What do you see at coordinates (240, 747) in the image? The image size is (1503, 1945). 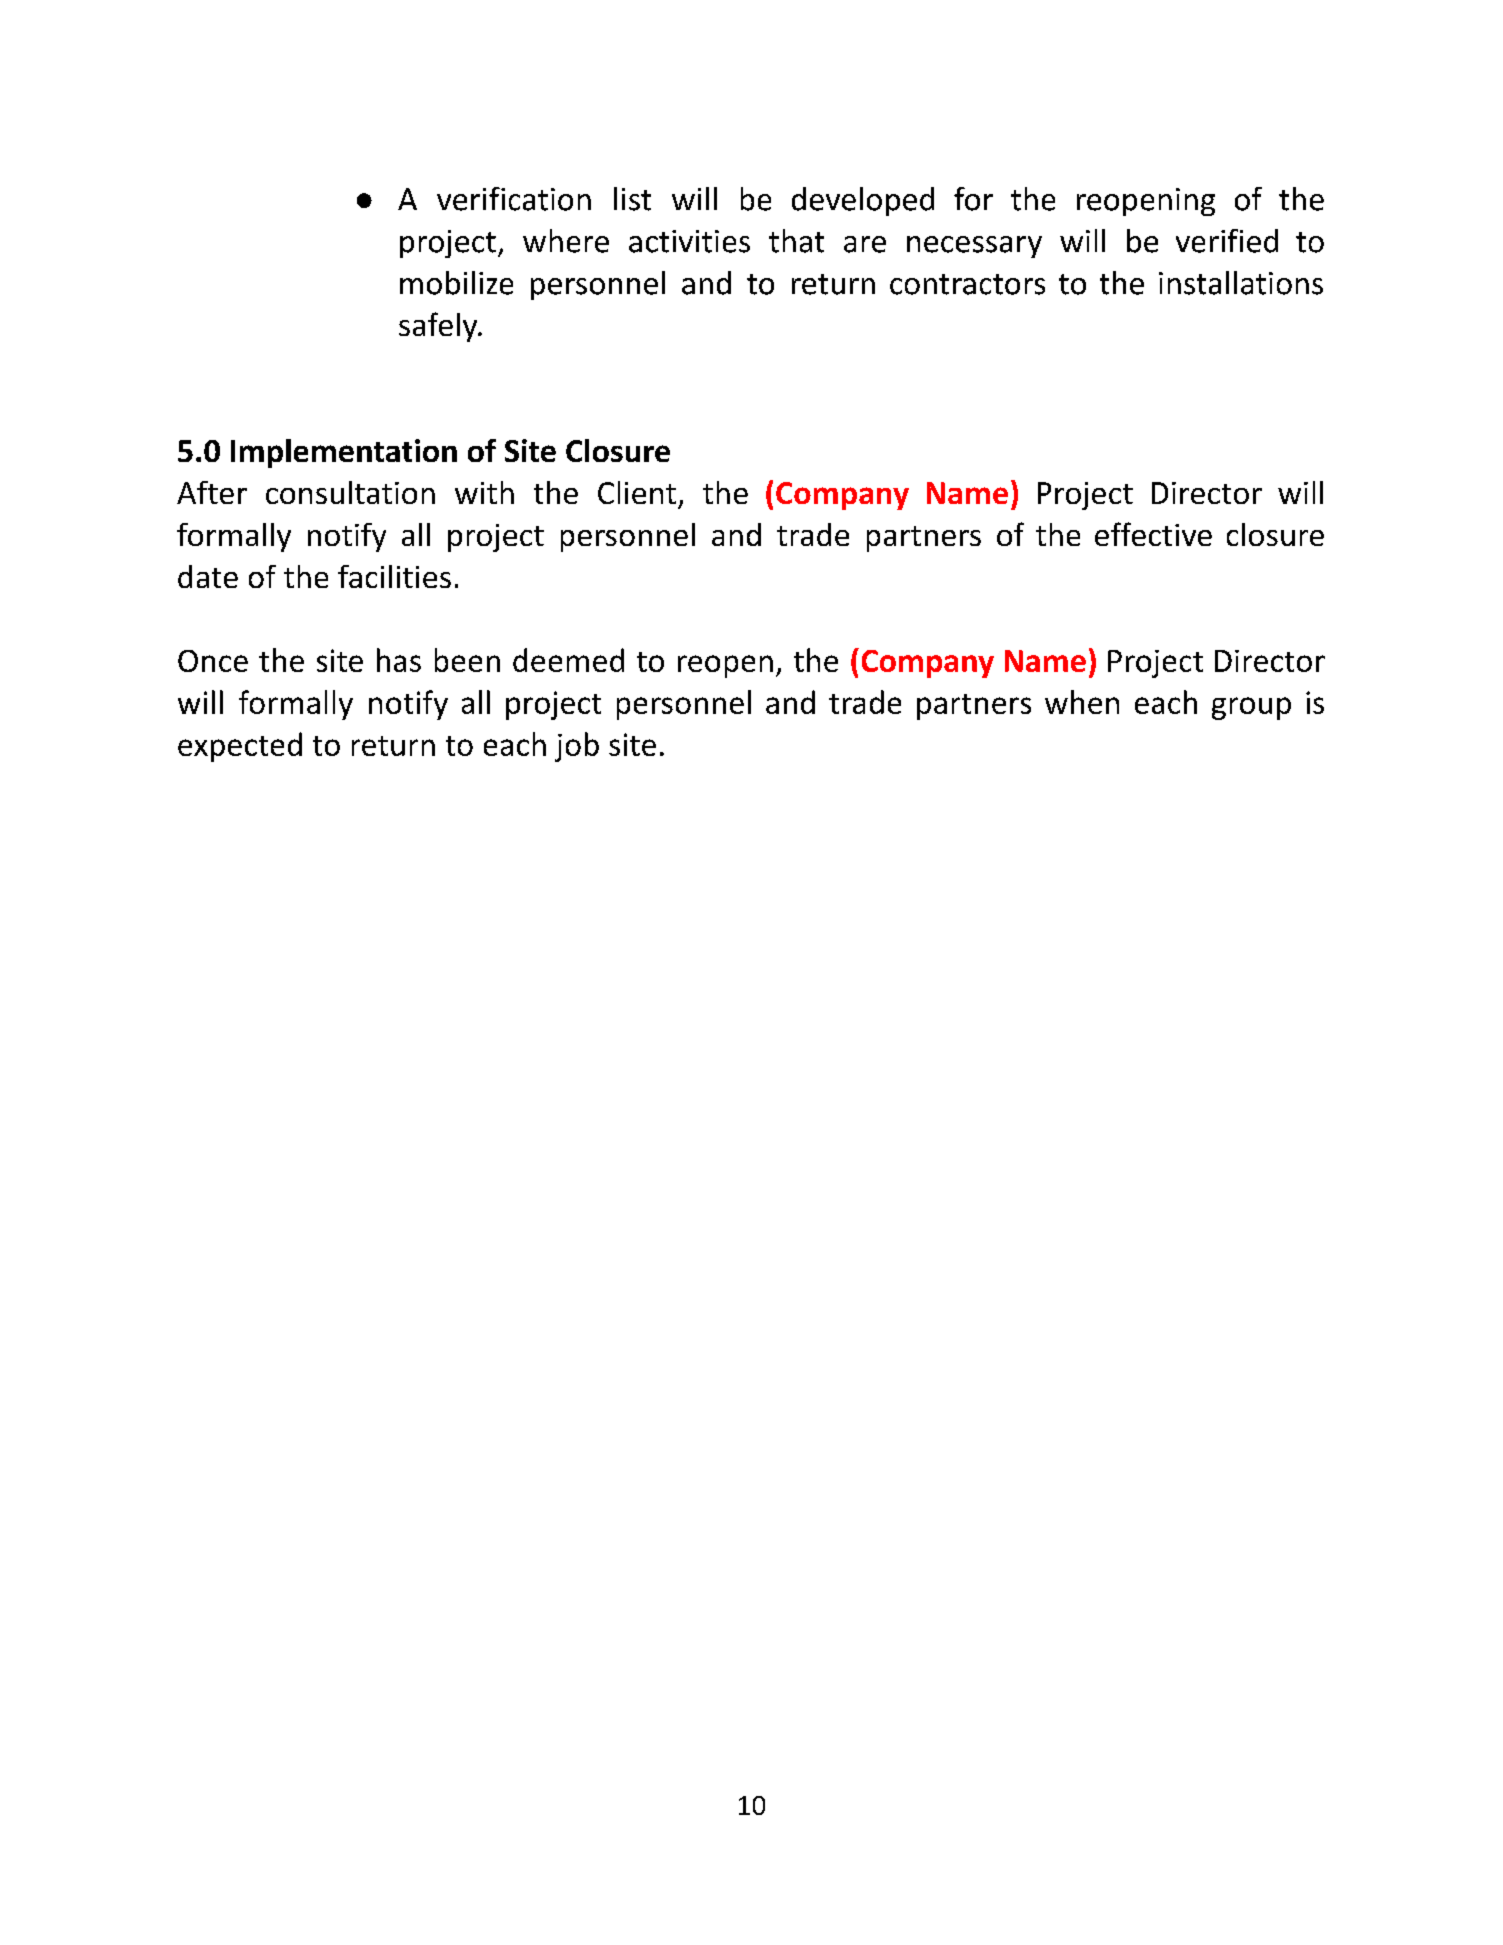 I see `expected` at bounding box center [240, 747].
